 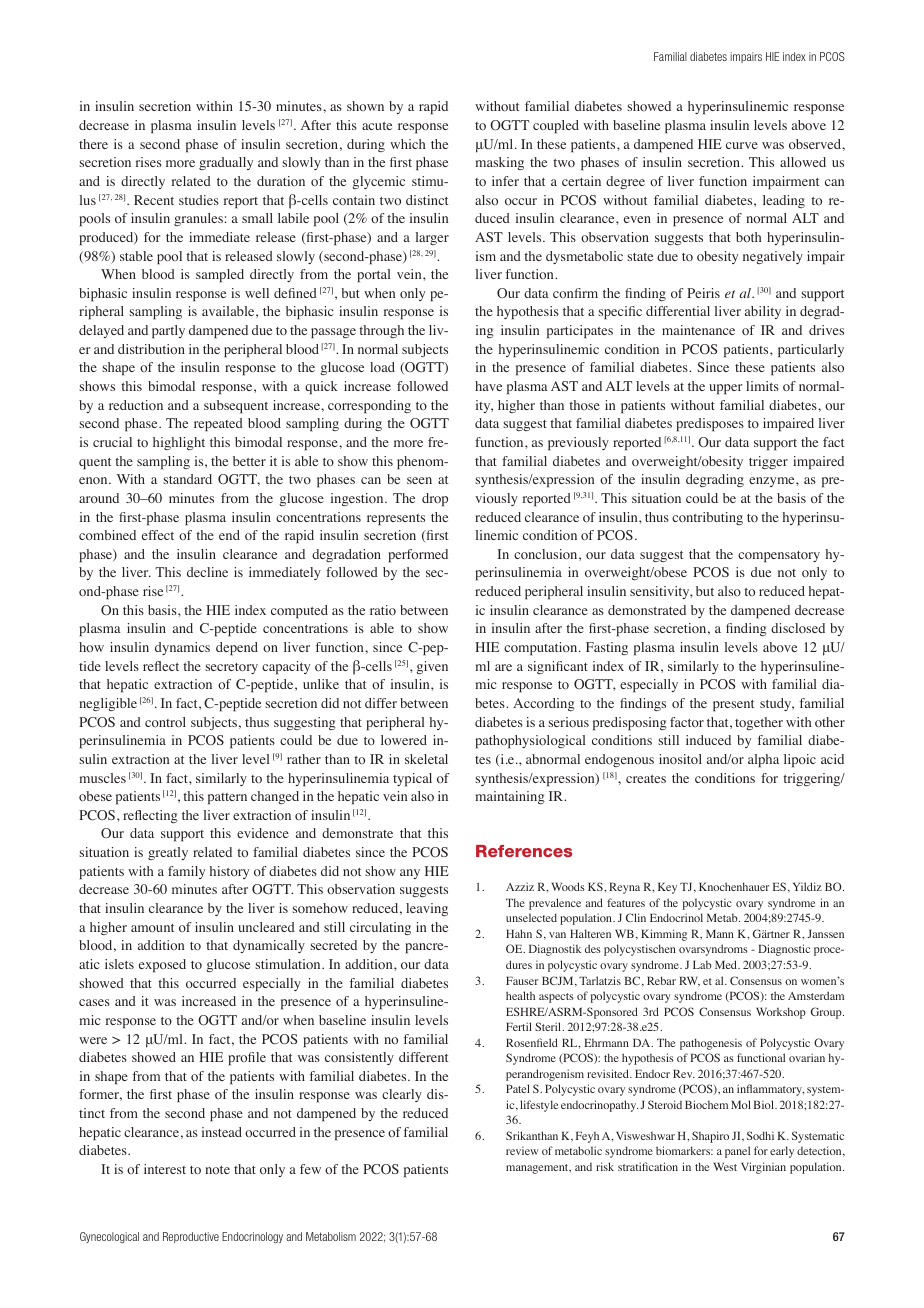 I want to click on greatly, so click(x=168, y=853).
